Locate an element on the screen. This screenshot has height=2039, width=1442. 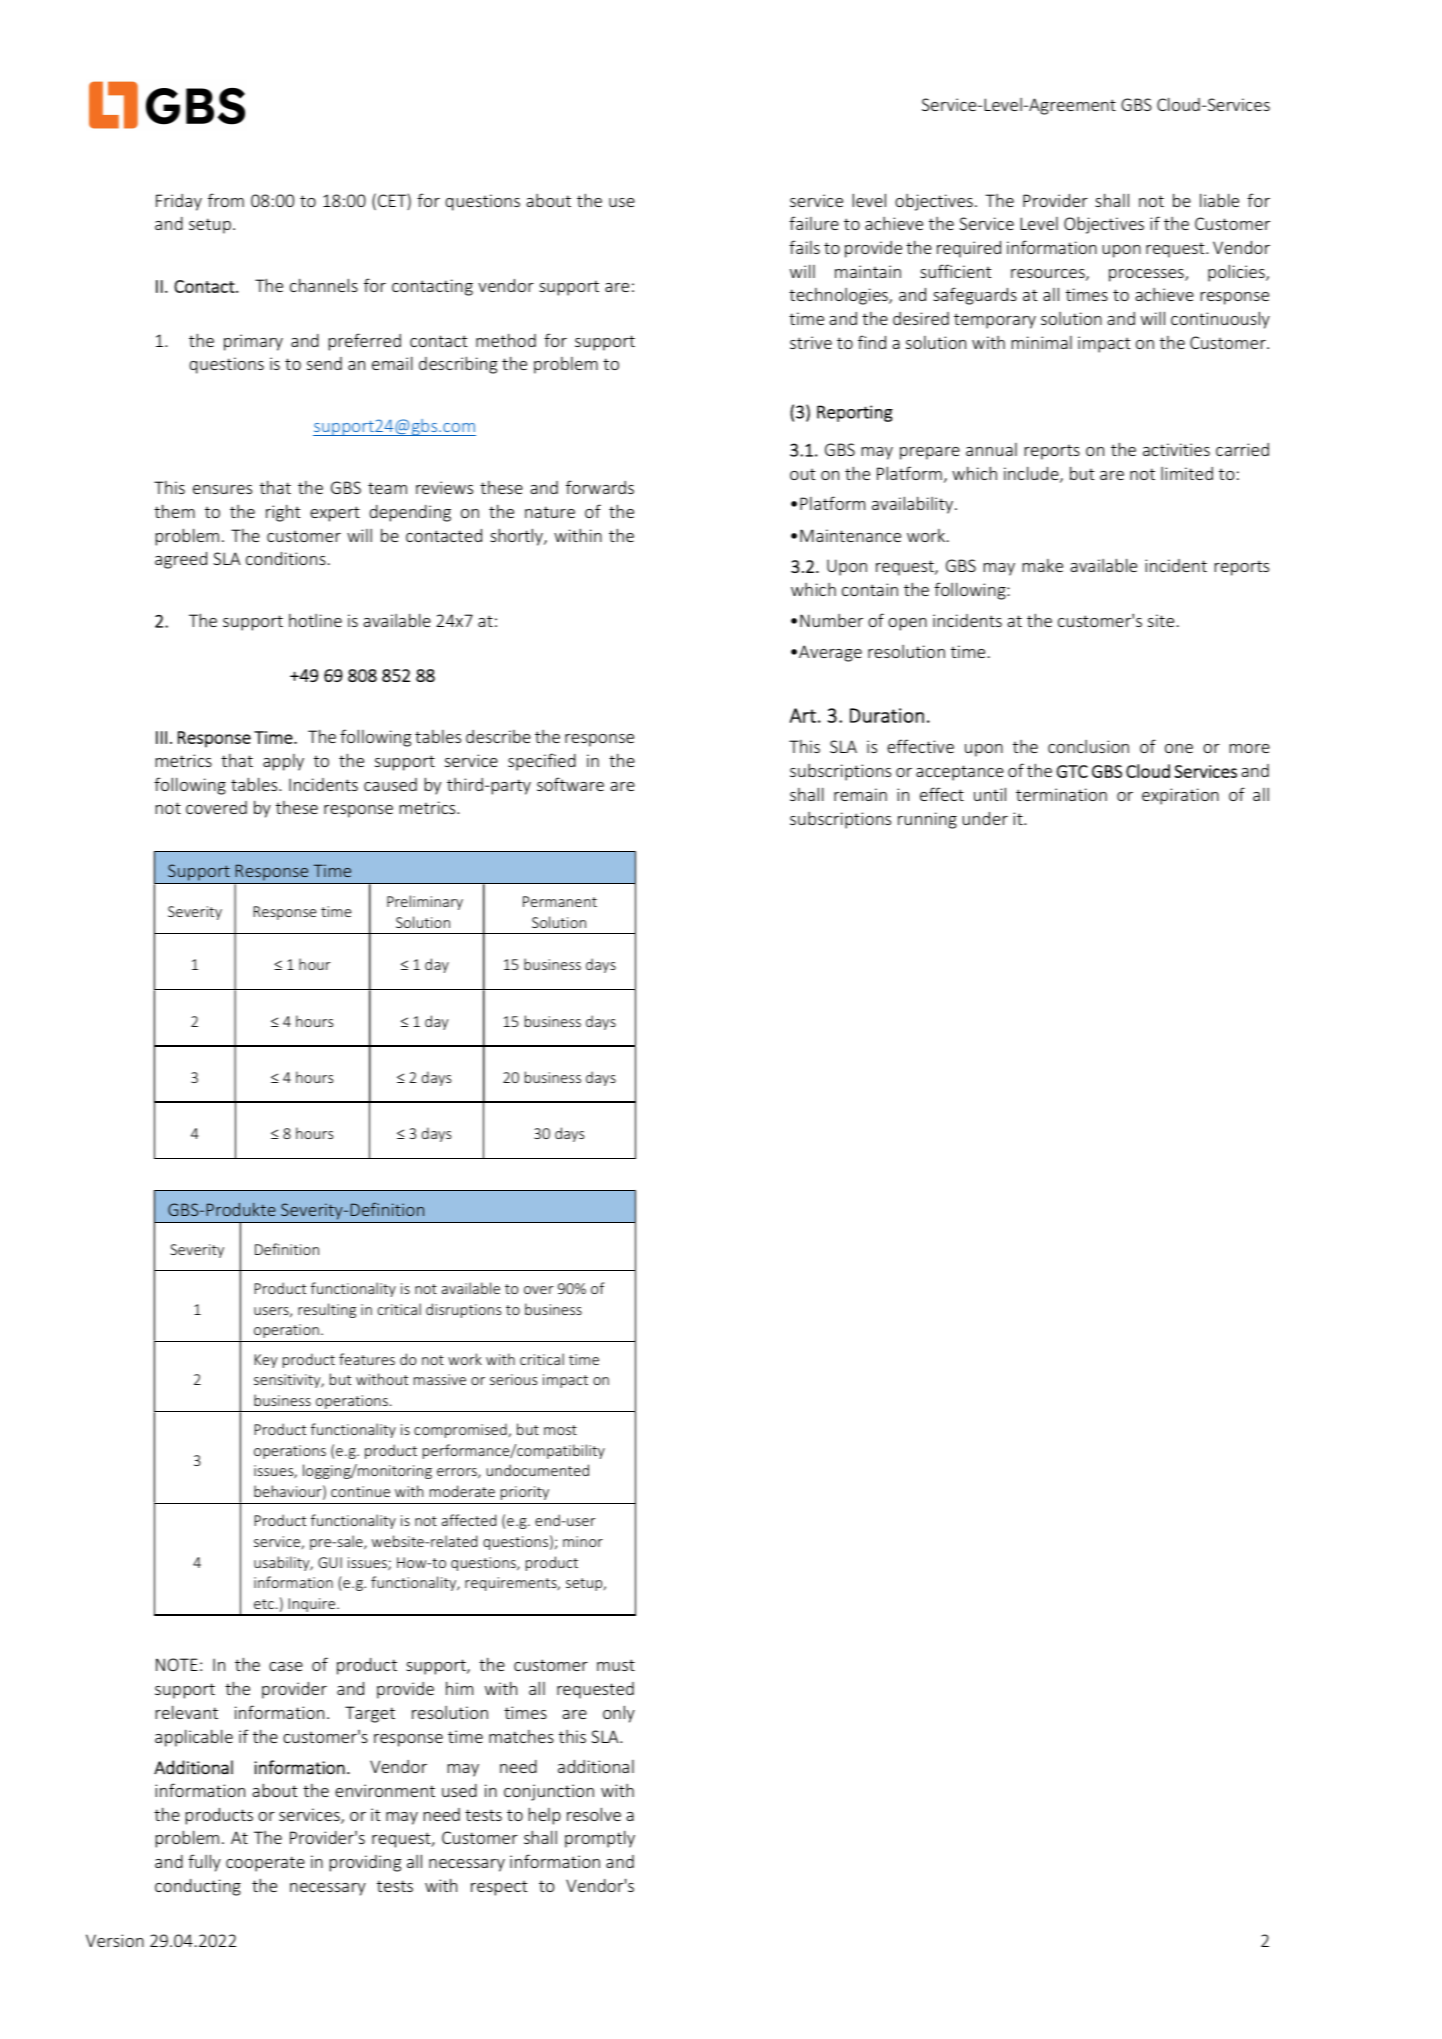
fails is located at coordinates (804, 247).
